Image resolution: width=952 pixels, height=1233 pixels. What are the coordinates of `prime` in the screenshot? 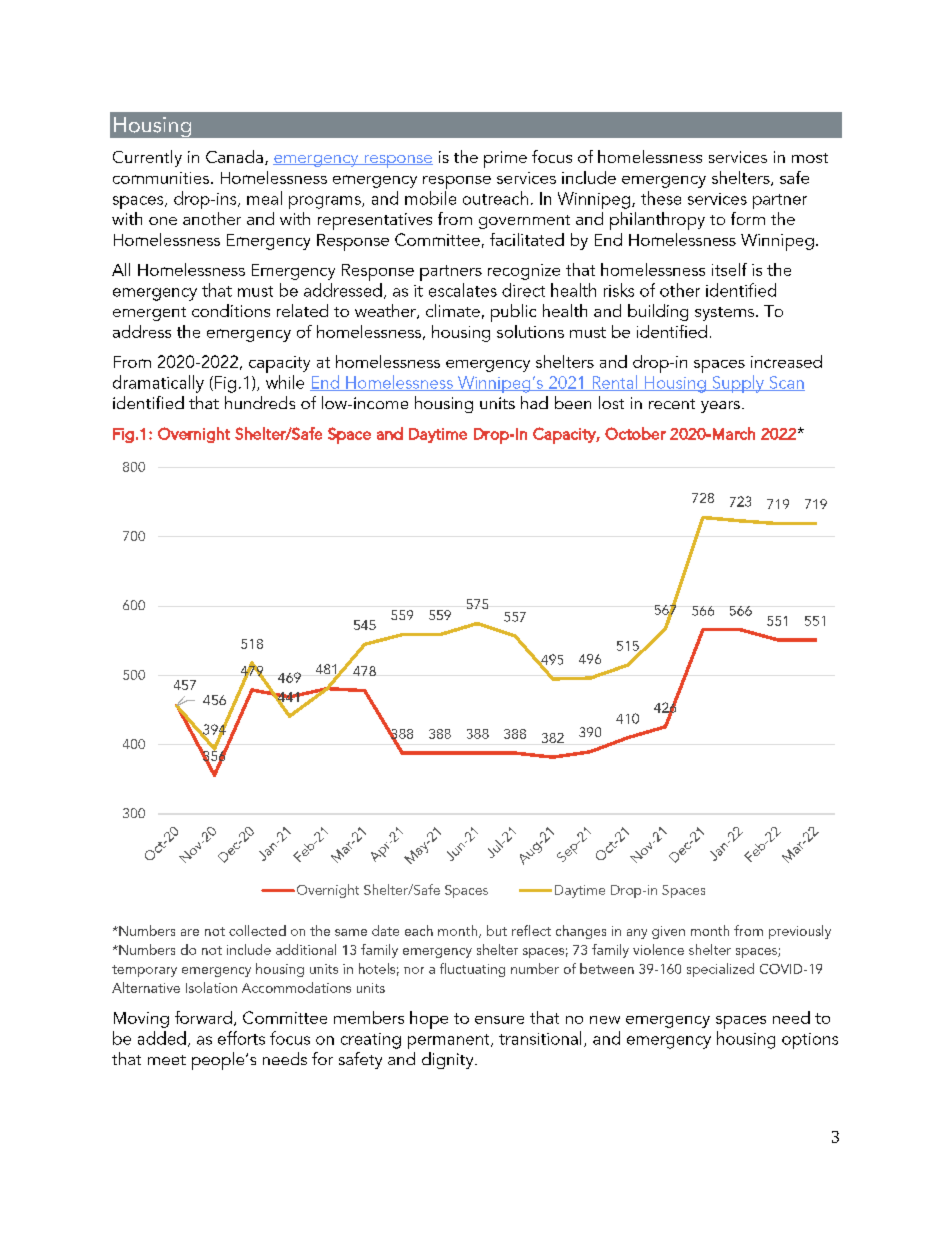 It's located at (505, 159).
